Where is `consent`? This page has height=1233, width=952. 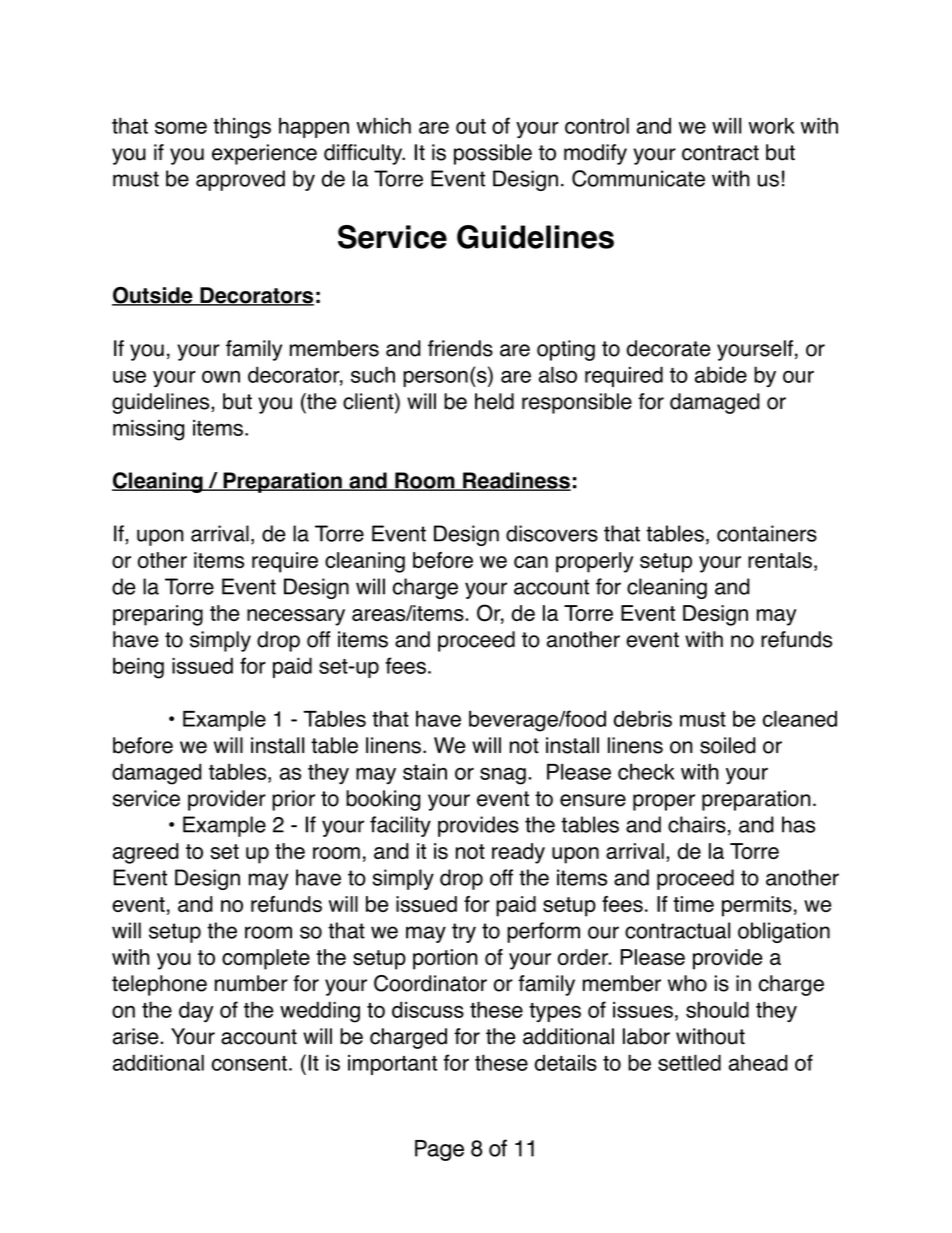
consent is located at coordinates (249, 1063).
